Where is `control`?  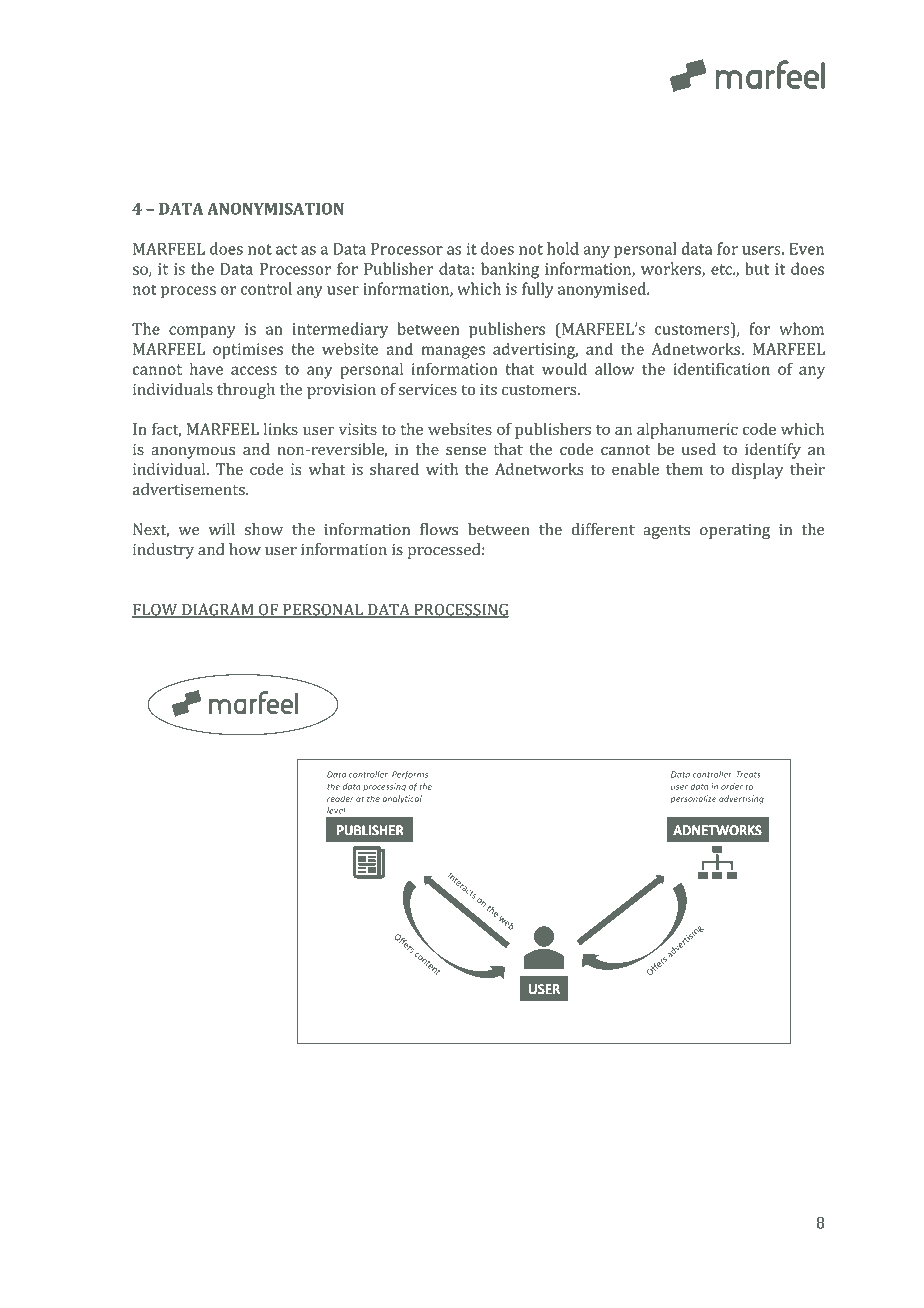 control is located at coordinates (266, 288).
